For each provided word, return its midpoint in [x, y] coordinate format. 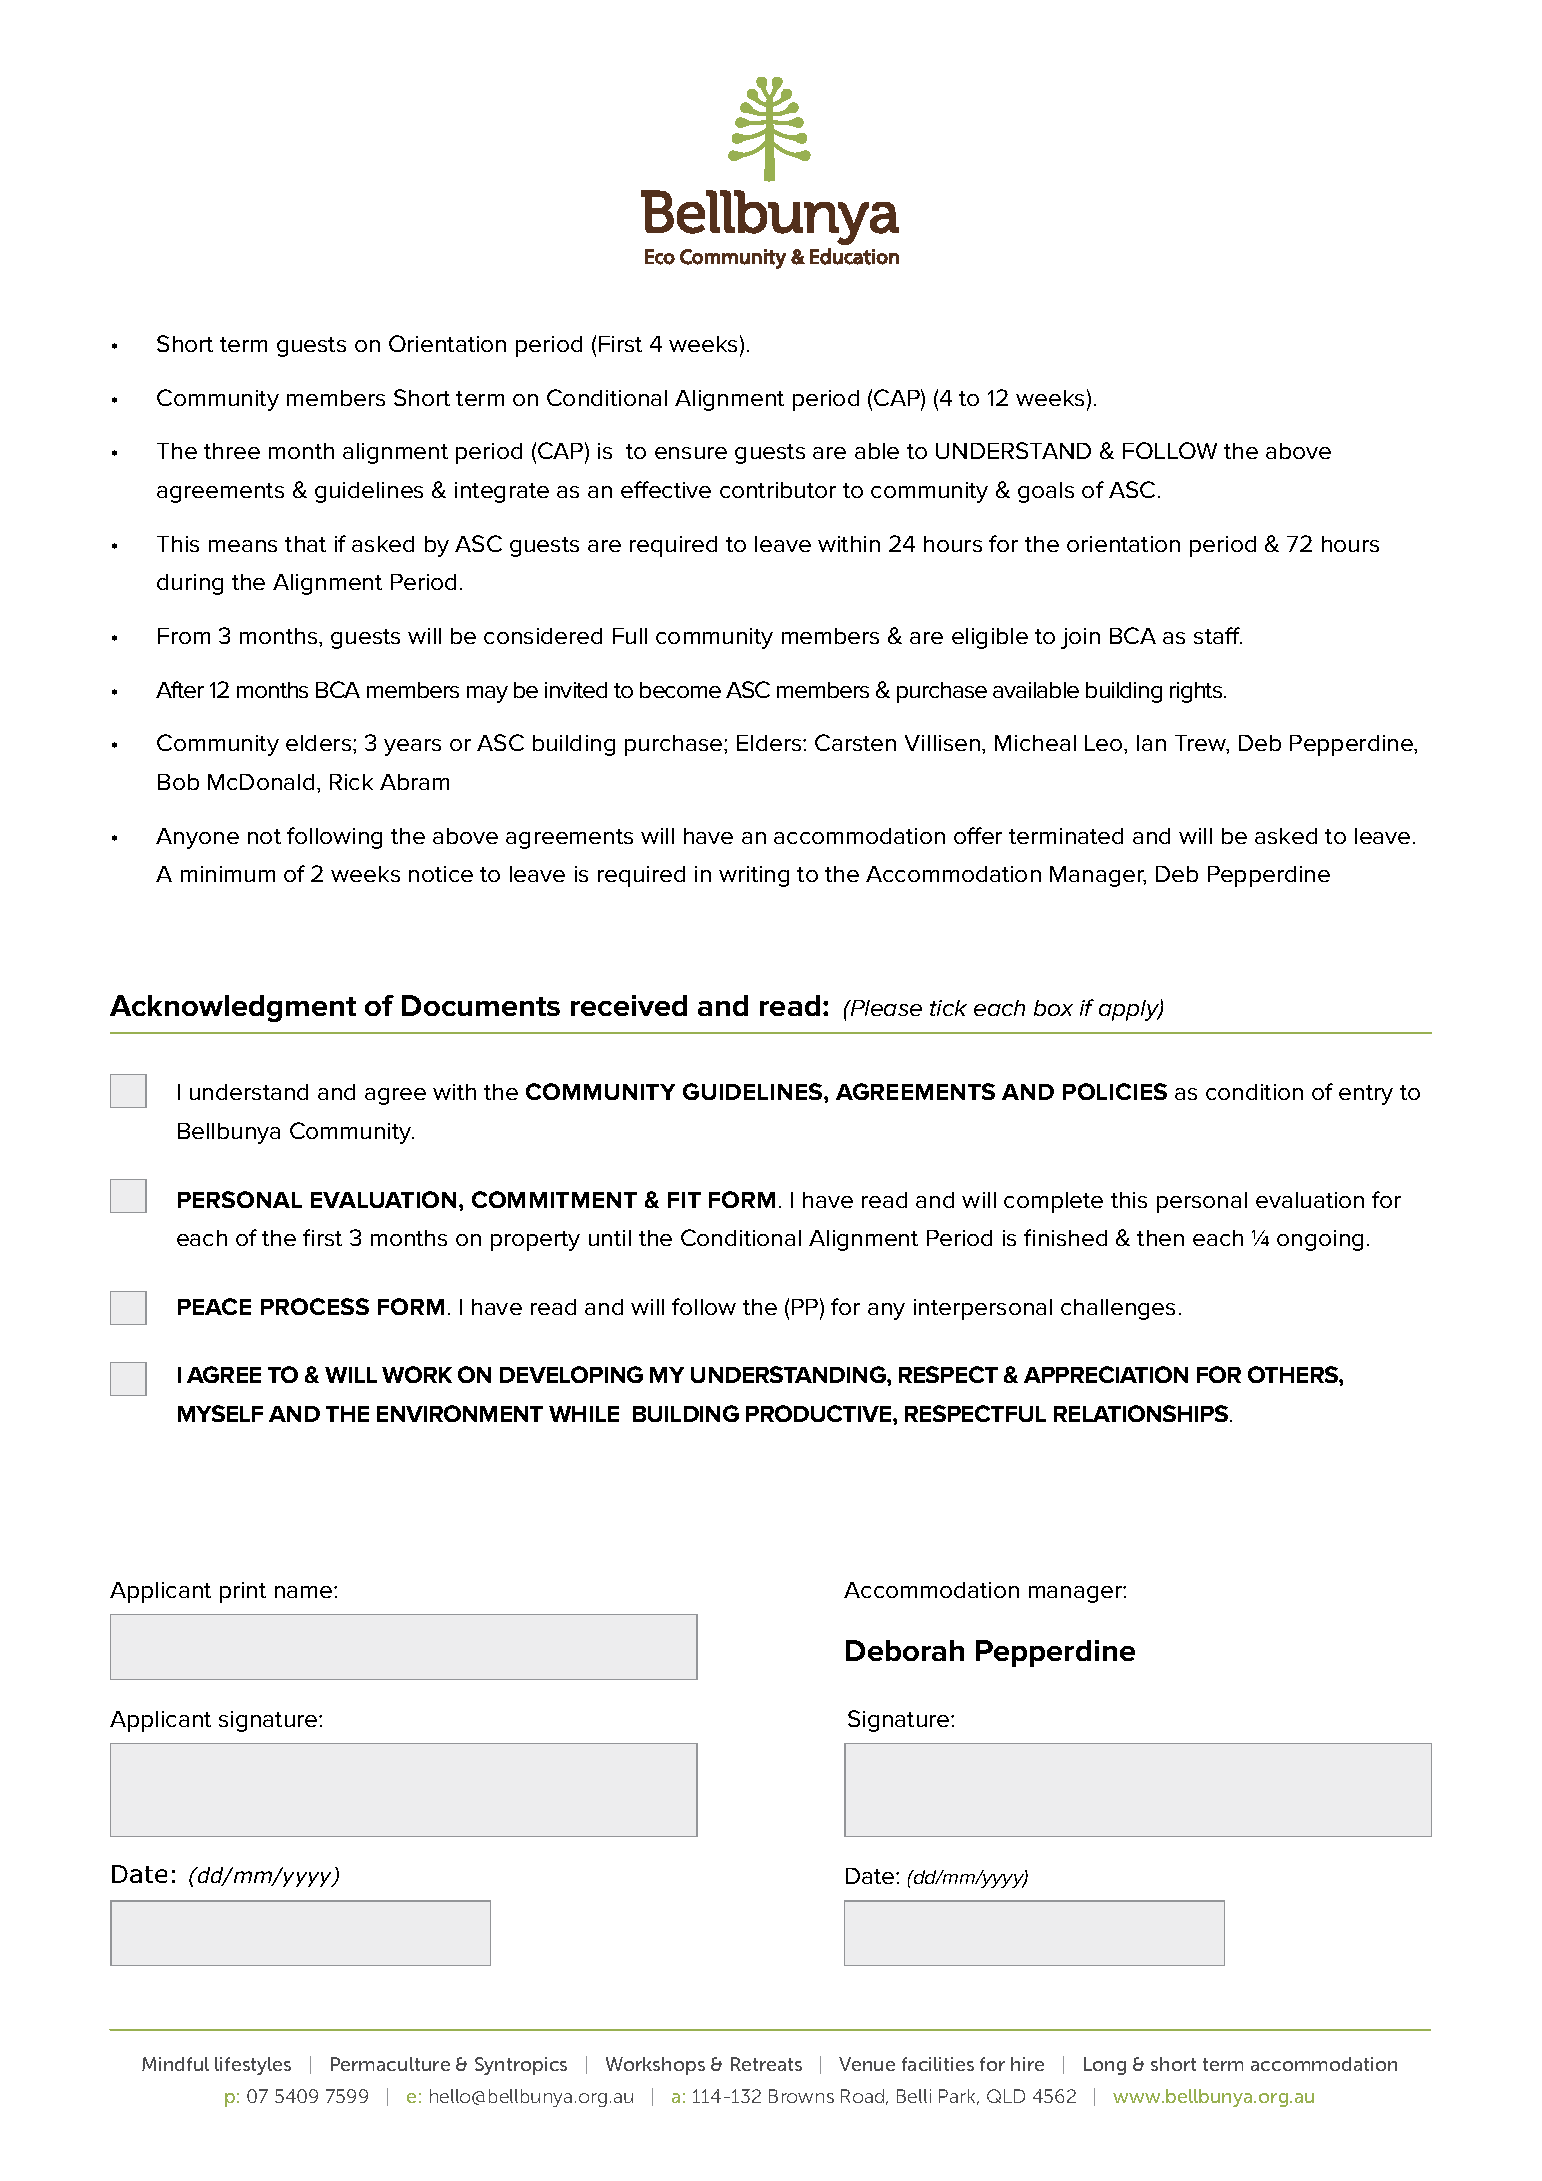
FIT [684, 1200]
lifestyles [253, 2066]
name [305, 1592]
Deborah [905, 1650]
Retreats [766, 2064]
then [1160, 1238]
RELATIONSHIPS [1142, 1413]
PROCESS [315, 1306]
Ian [1151, 743]
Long [1105, 2066]
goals [1046, 492]
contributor [778, 490]
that [305, 544]
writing [754, 876]
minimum [228, 874]
